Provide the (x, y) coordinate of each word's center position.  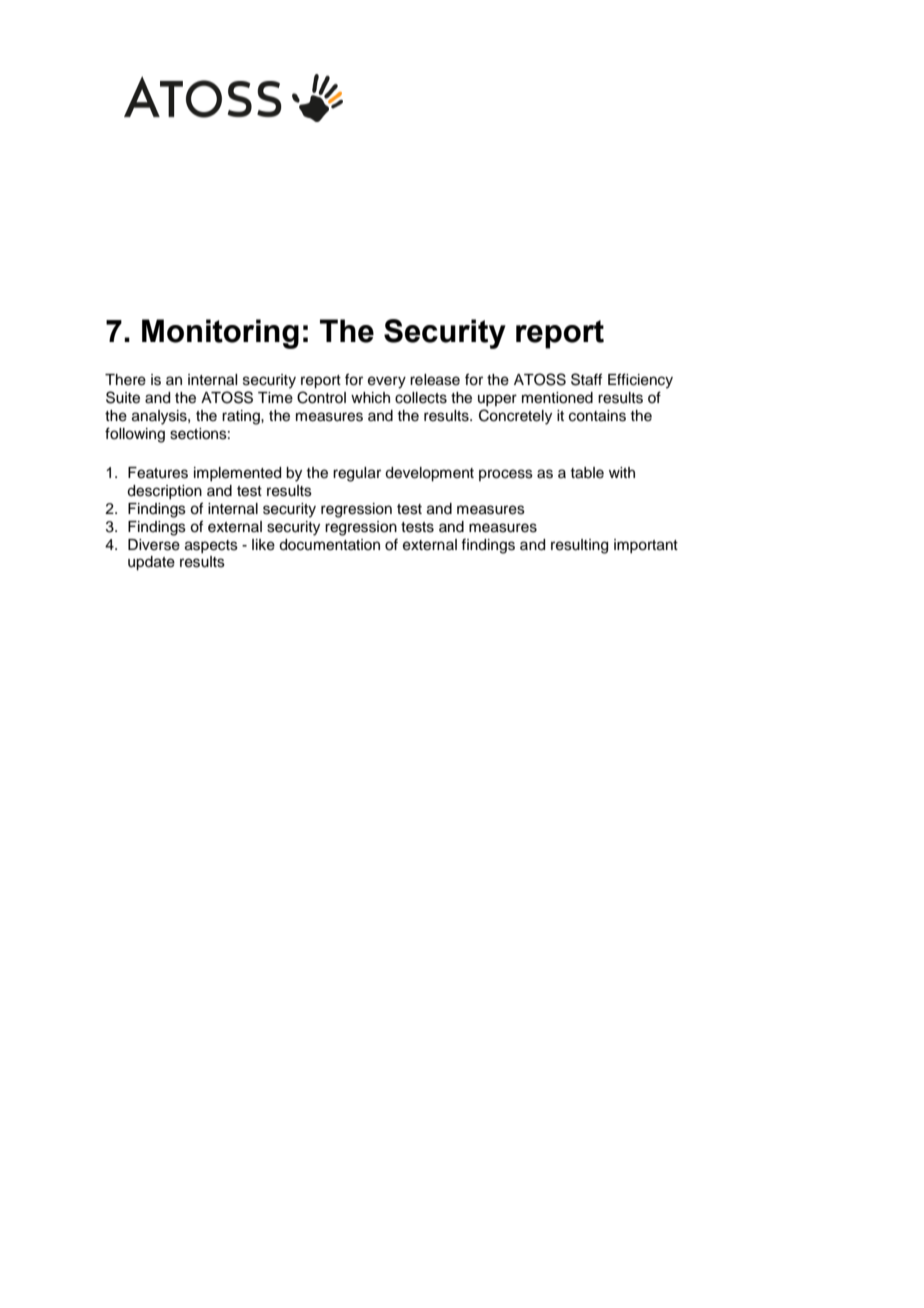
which (370, 398)
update (151, 563)
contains (597, 416)
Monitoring (220, 334)
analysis (160, 417)
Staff (586, 379)
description (164, 492)
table (587, 473)
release (435, 380)
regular (357, 474)
